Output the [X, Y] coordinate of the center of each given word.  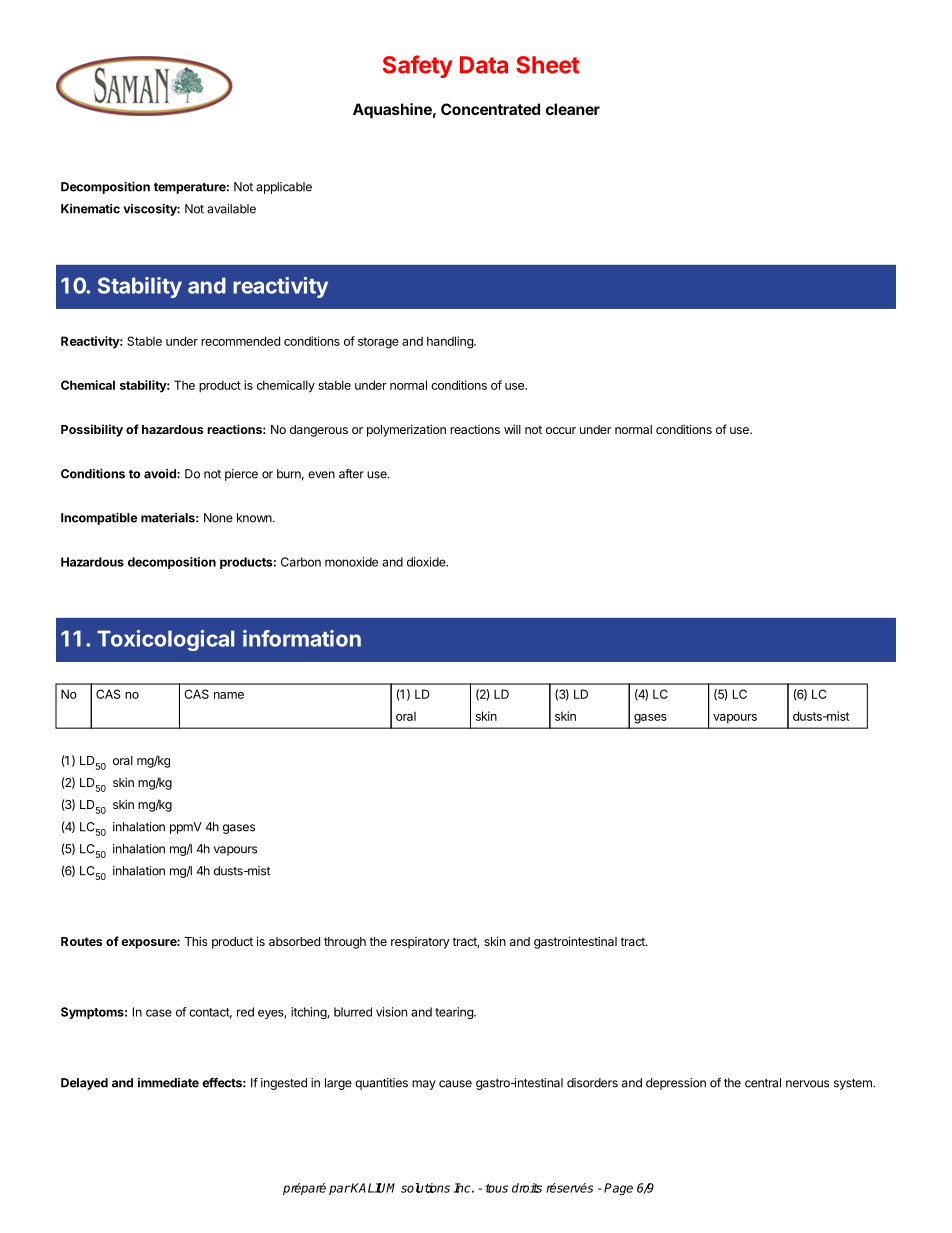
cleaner [573, 109]
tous [496, 1188]
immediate [168, 1083]
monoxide [351, 562]
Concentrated [490, 109]
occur [561, 430]
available [231, 209]
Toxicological [166, 640]
